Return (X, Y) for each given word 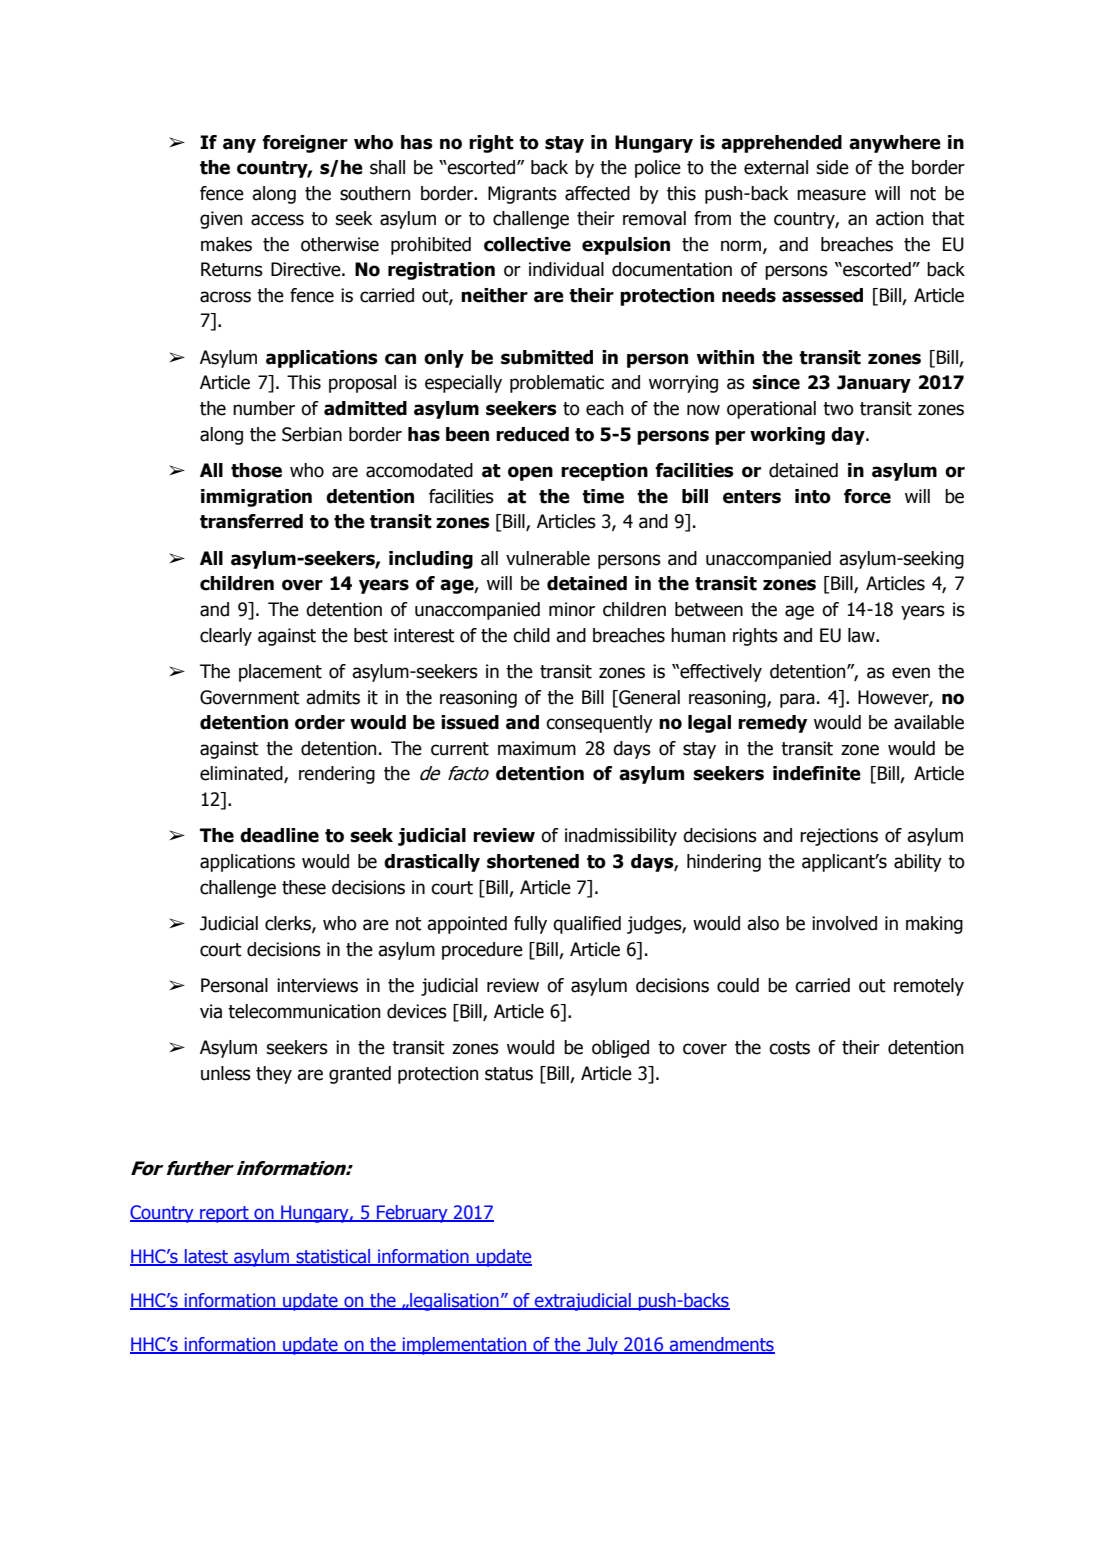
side (832, 167)
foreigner (305, 144)
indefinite (817, 773)
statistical (333, 1257)
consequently (599, 724)
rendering (337, 775)
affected (597, 193)
